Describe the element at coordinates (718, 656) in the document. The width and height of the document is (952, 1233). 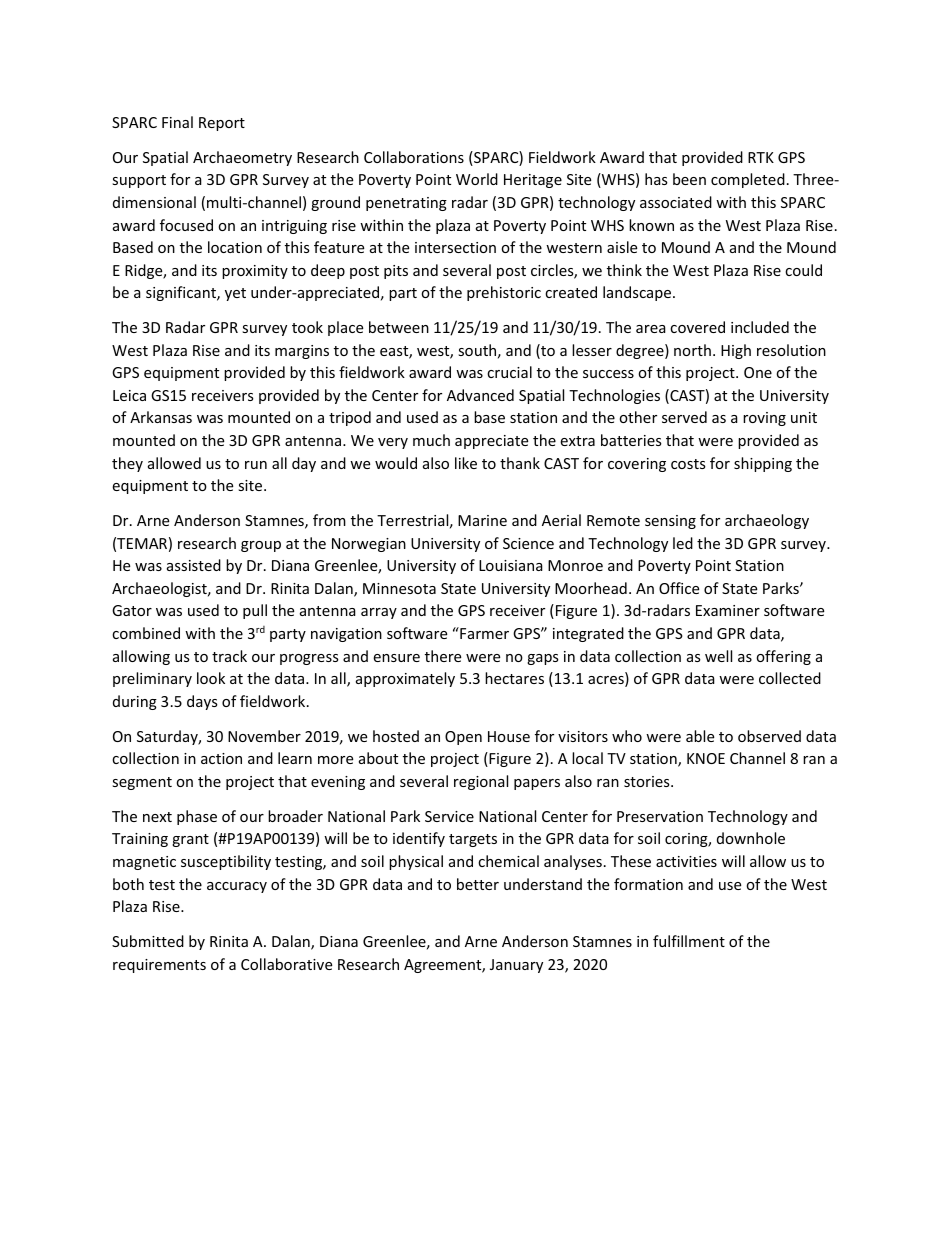
I see `well` at that location.
